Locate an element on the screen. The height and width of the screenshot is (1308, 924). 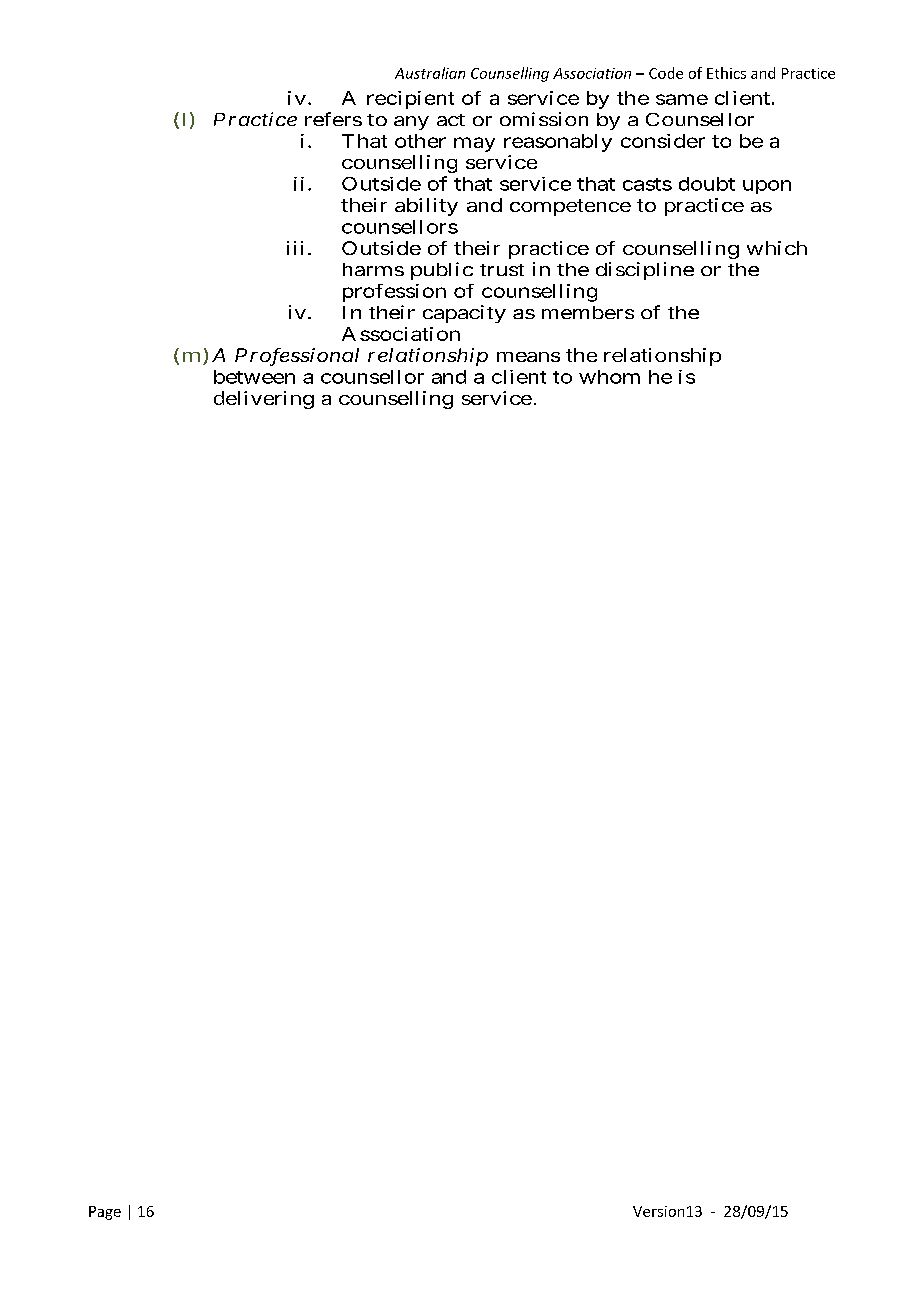
recipient is located at coordinates (410, 100).
